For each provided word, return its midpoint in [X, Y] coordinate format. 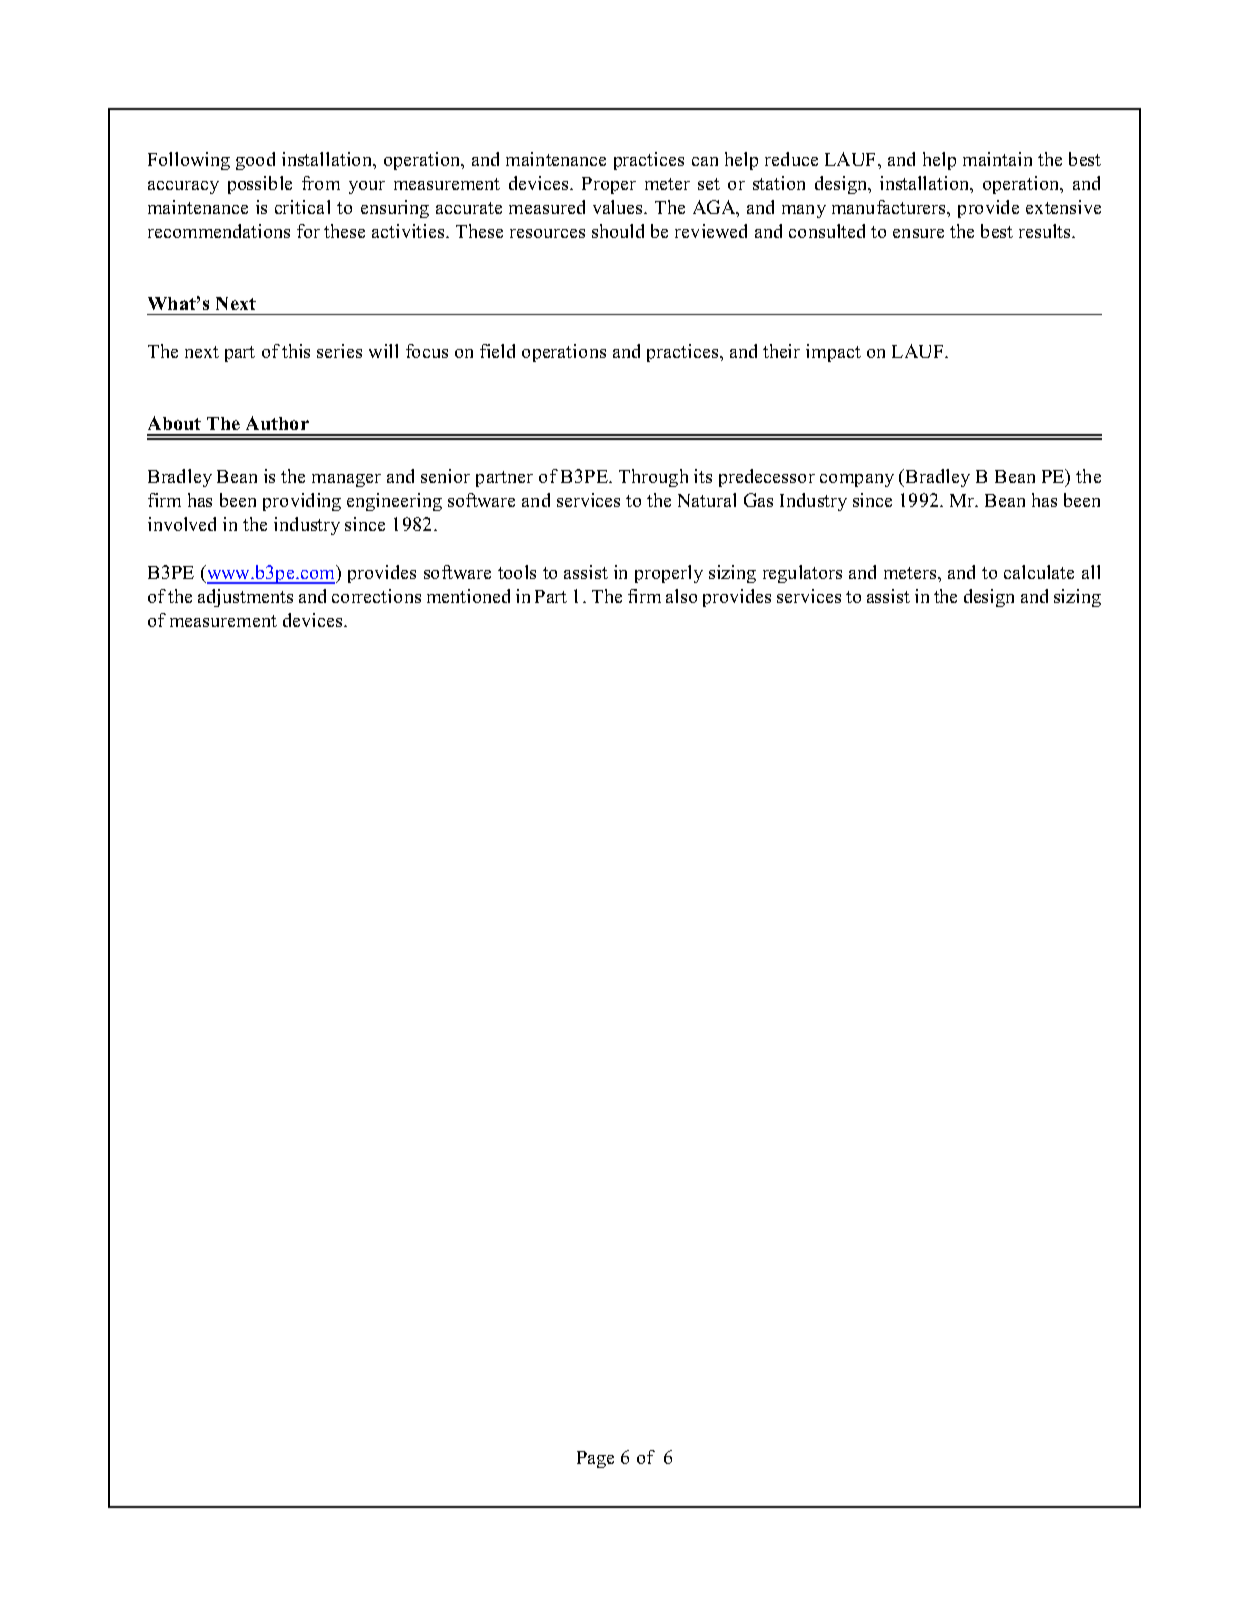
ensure [918, 233]
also [681, 596]
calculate [1039, 572]
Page [595, 1459]
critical [302, 207]
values [619, 207]
